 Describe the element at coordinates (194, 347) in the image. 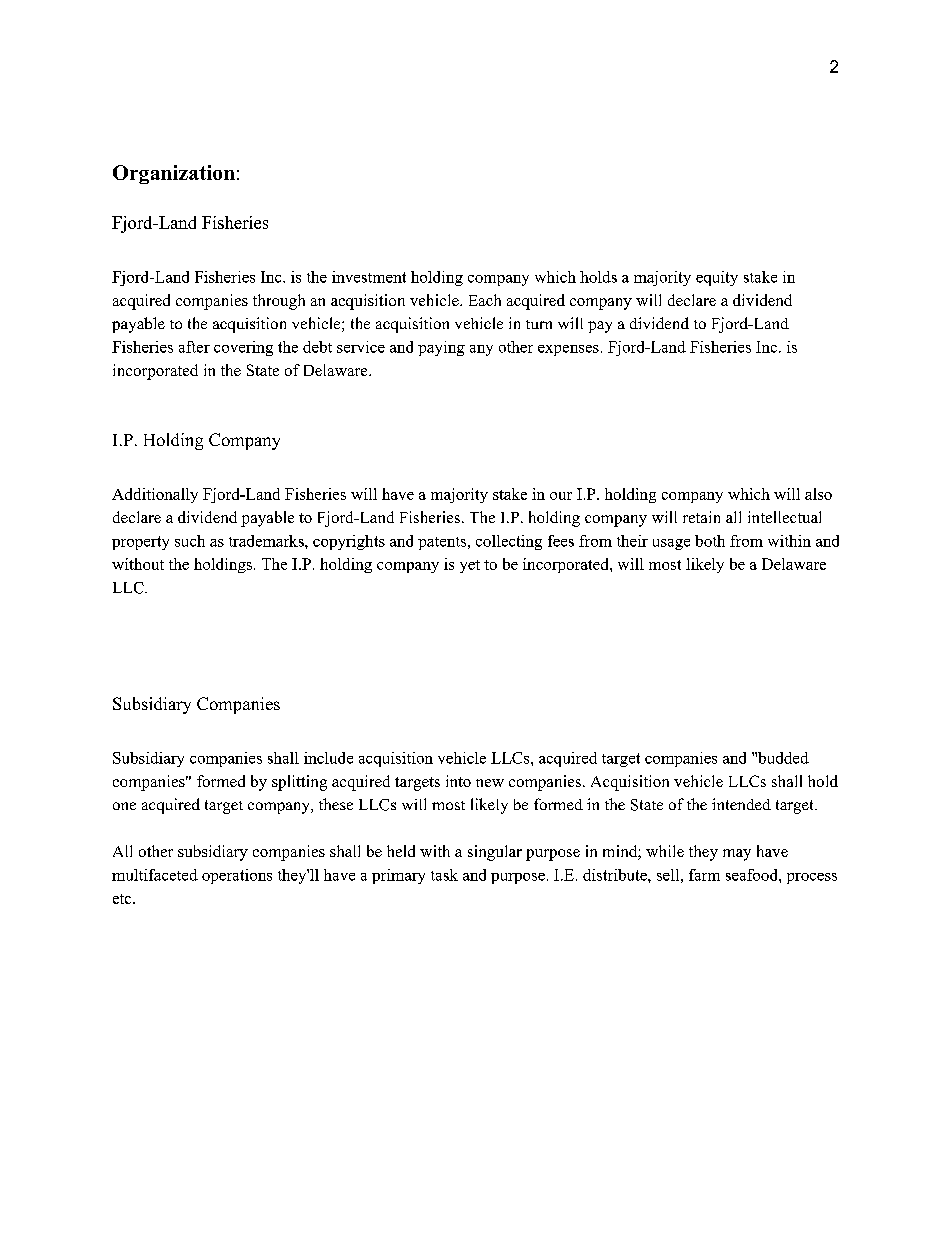

I see `after` at that location.
